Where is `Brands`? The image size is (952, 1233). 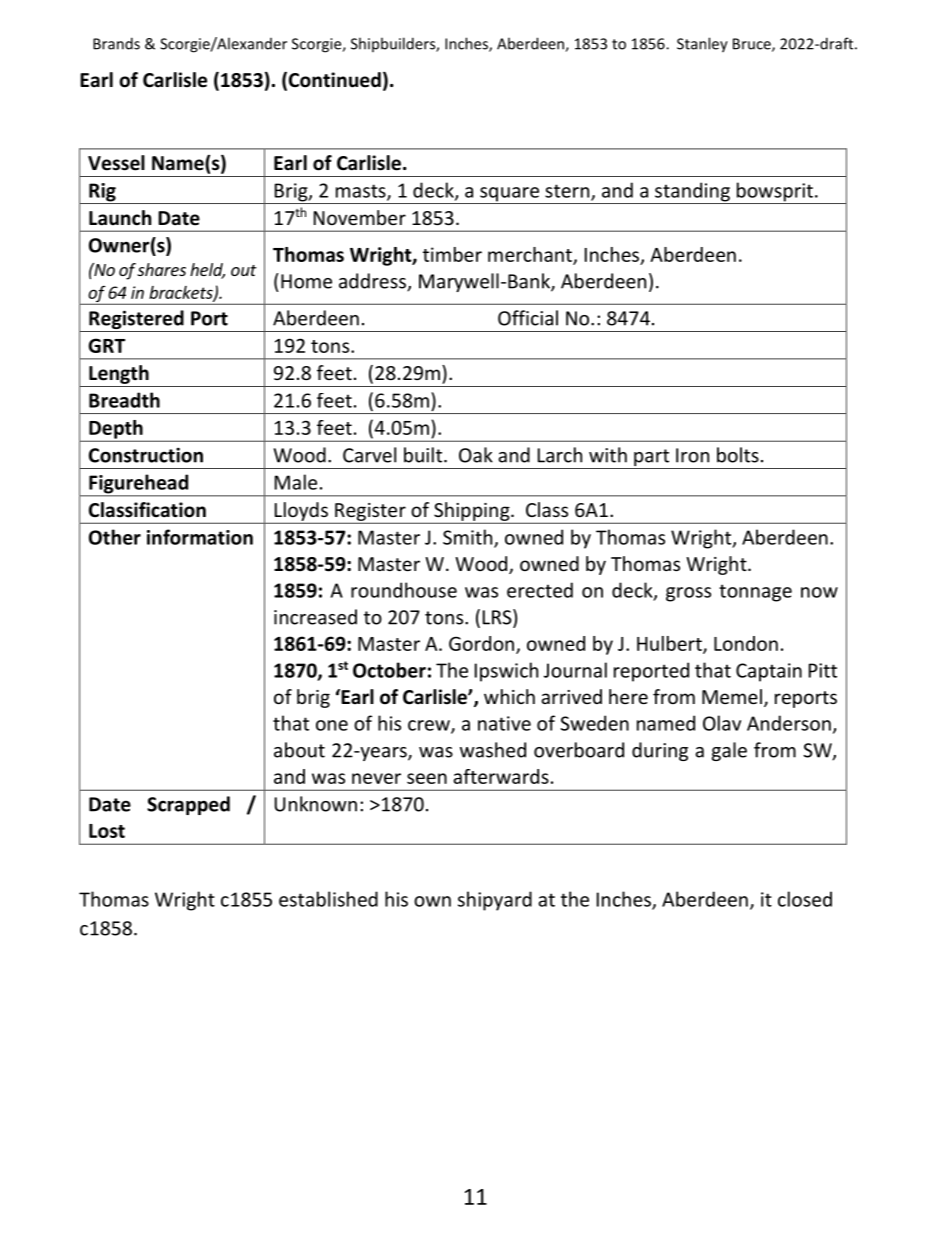 Brands is located at coordinates (116, 43).
